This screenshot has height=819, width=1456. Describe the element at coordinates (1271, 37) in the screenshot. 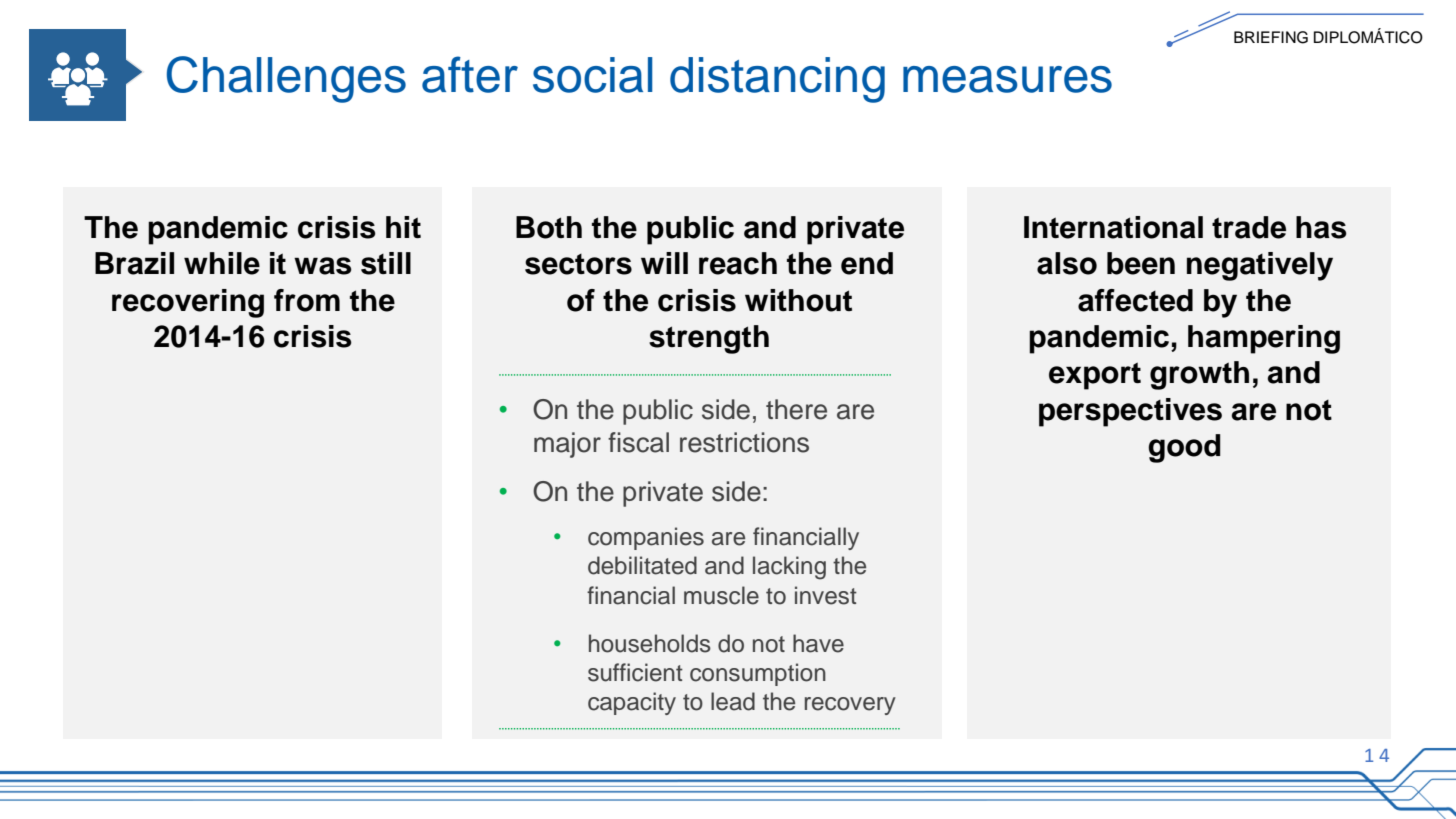

I see `BRIEFING` at that location.
